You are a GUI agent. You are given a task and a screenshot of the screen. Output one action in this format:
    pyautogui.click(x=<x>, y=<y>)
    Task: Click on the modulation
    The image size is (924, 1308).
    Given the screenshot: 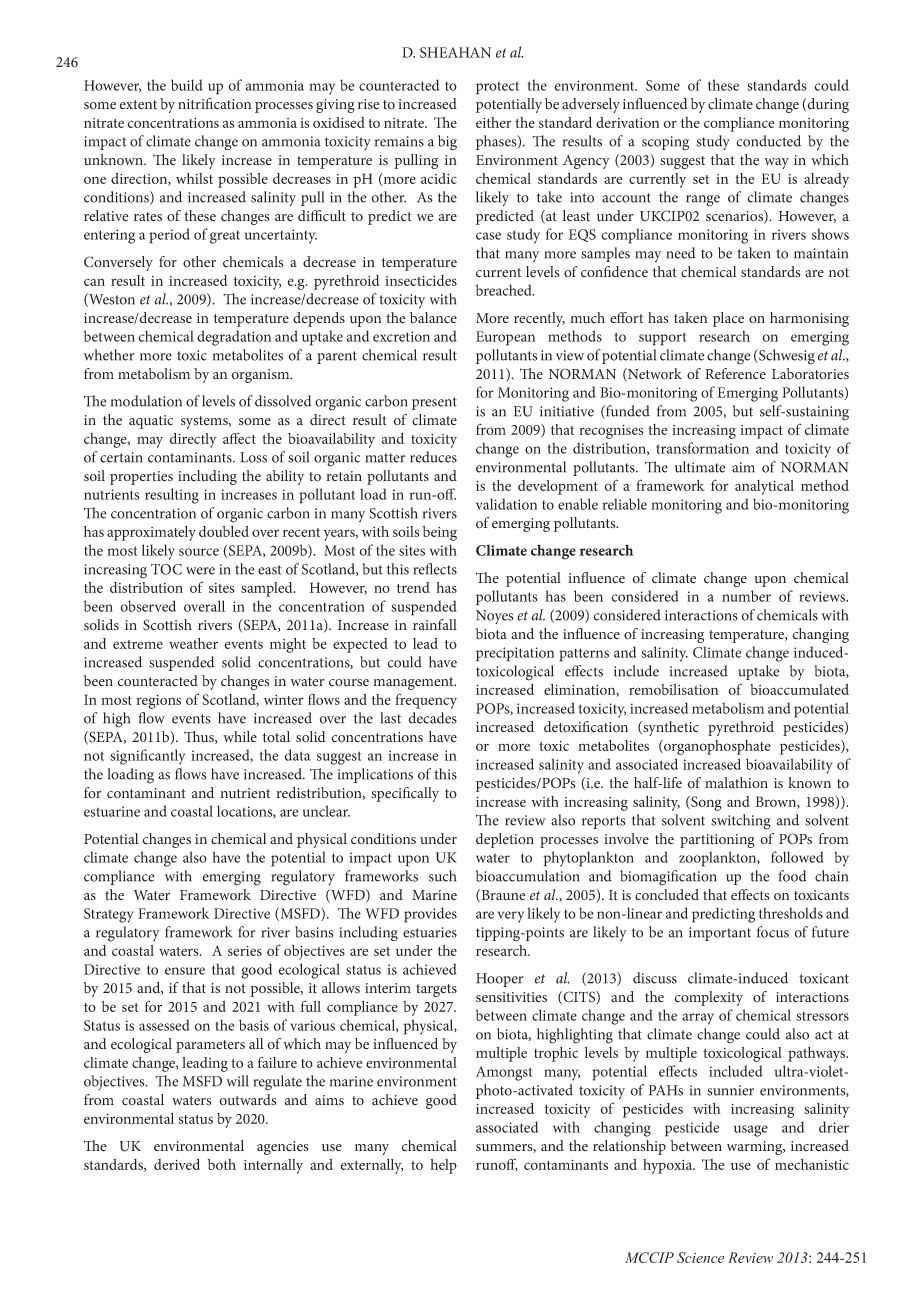 What is the action you would take?
    pyautogui.click(x=146, y=401)
